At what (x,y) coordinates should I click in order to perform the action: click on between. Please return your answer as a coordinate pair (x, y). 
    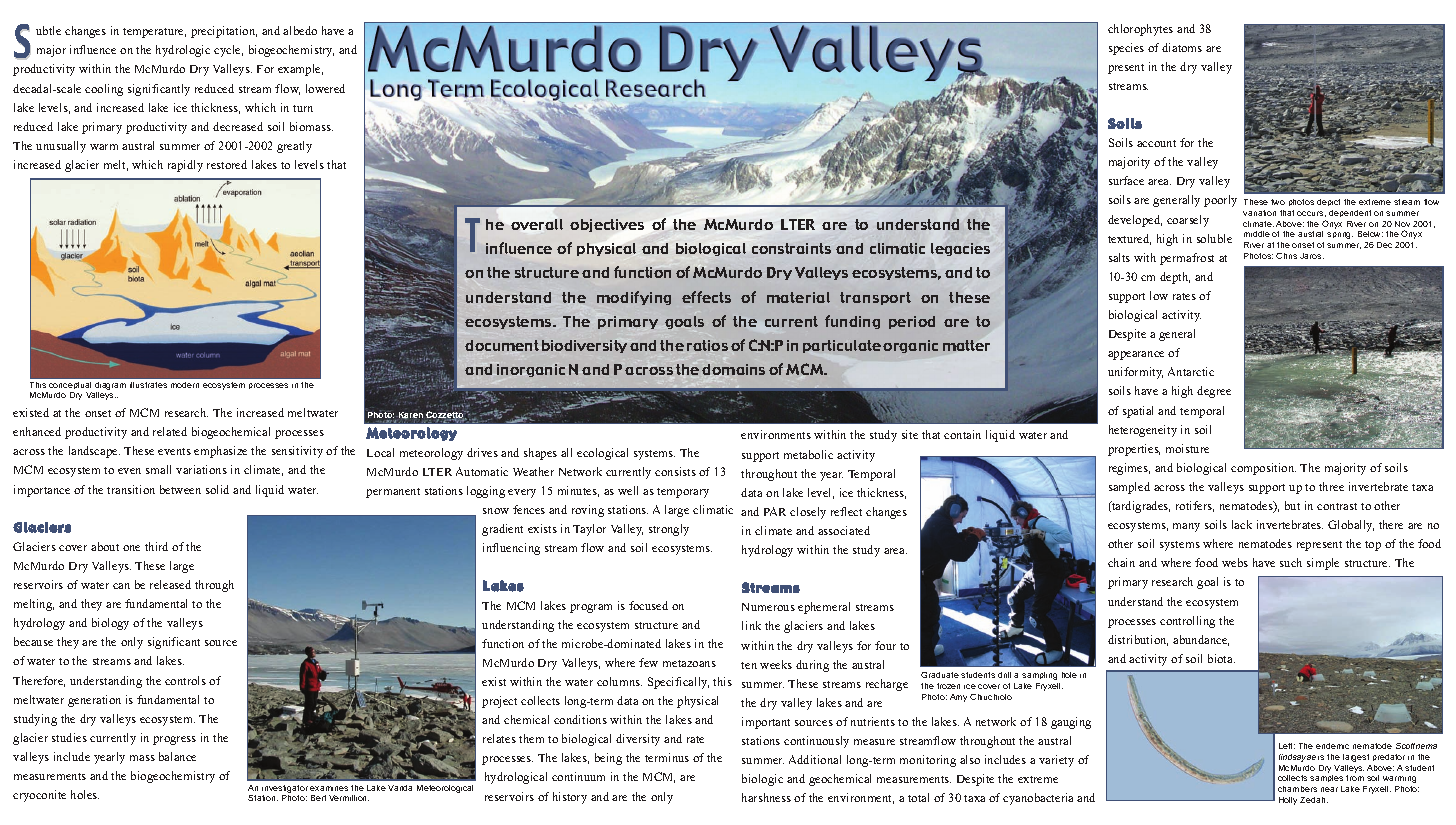
    Looking at the image, I should click on (180, 489).
